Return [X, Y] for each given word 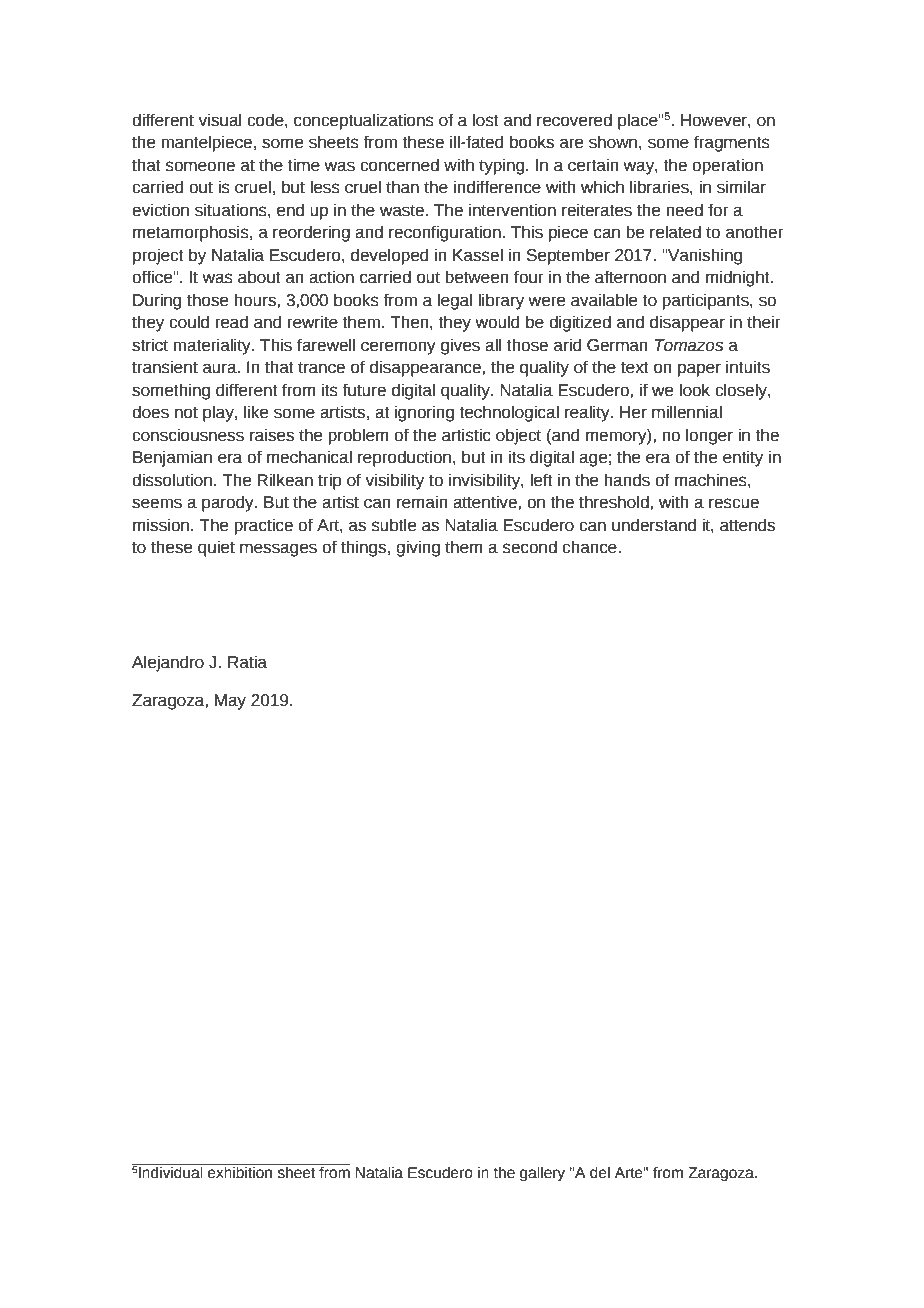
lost [486, 120]
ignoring [424, 413]
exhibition [240, 1173]
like [256, 412]
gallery [542, 1174]
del [600, 1173]
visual [219, 120]
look [694, 390]
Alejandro [168, 663]
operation [727, 166]
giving [418, 548]
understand [654, 525]
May [230, 702]
